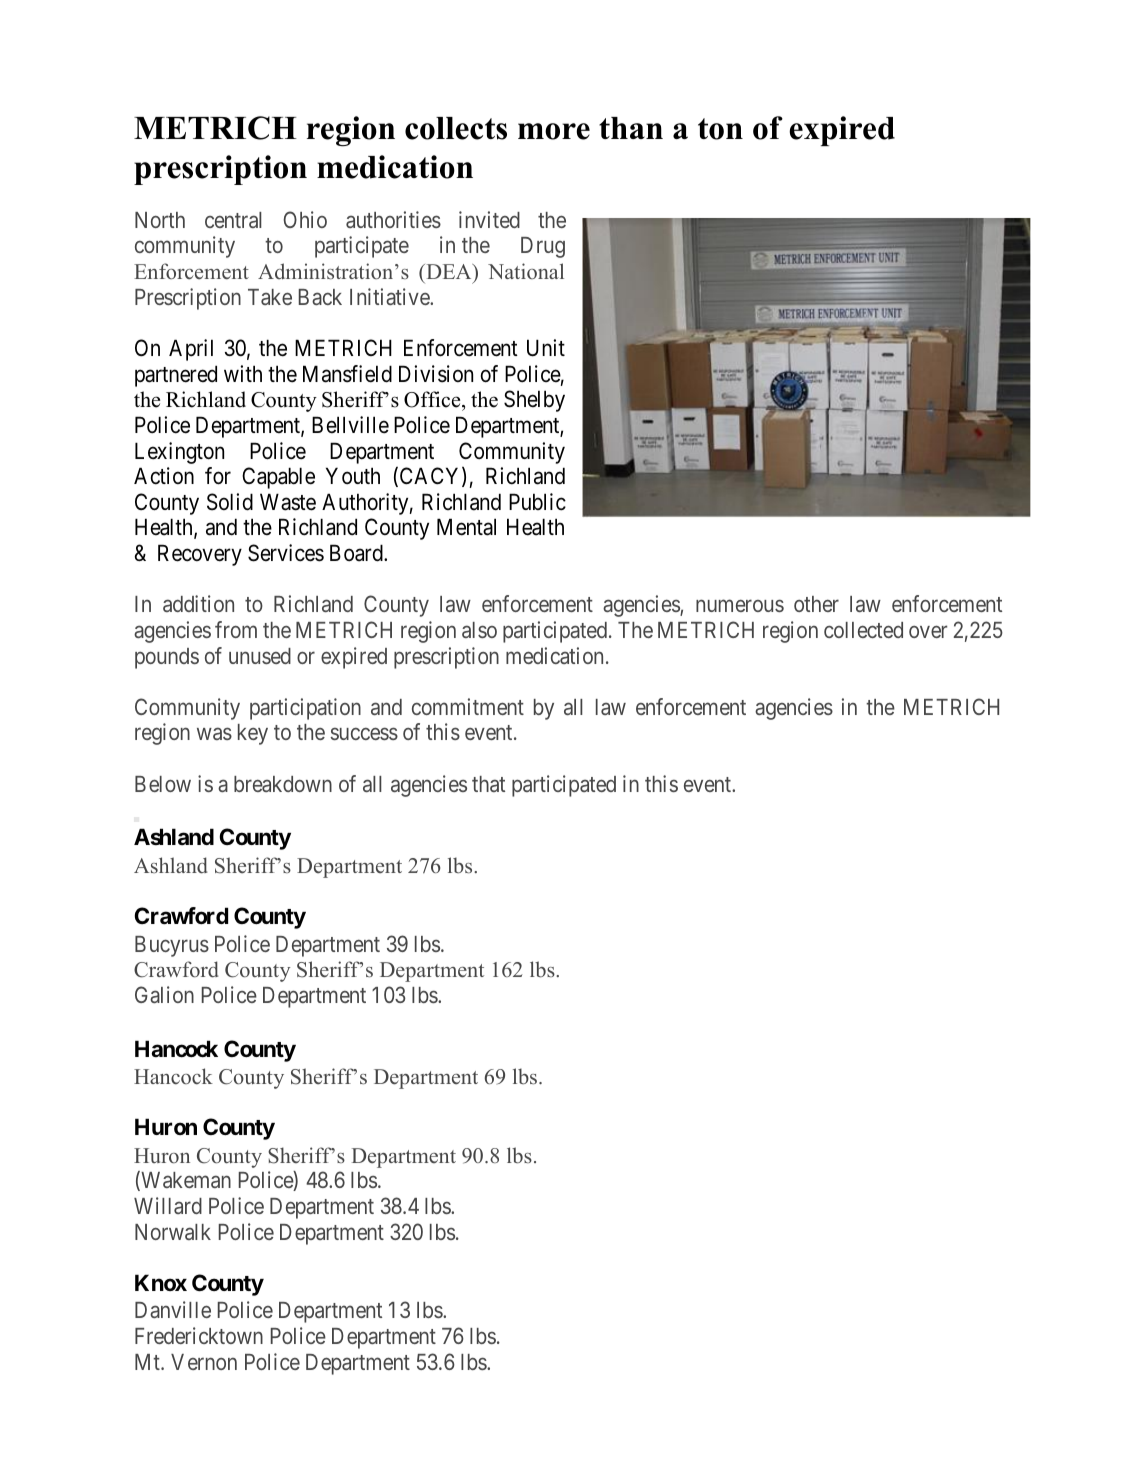 This screenshot has width=1137, height=1471. Describe the element at coordinates (863, 630) in the screenshot. I see `collected` at that location.
